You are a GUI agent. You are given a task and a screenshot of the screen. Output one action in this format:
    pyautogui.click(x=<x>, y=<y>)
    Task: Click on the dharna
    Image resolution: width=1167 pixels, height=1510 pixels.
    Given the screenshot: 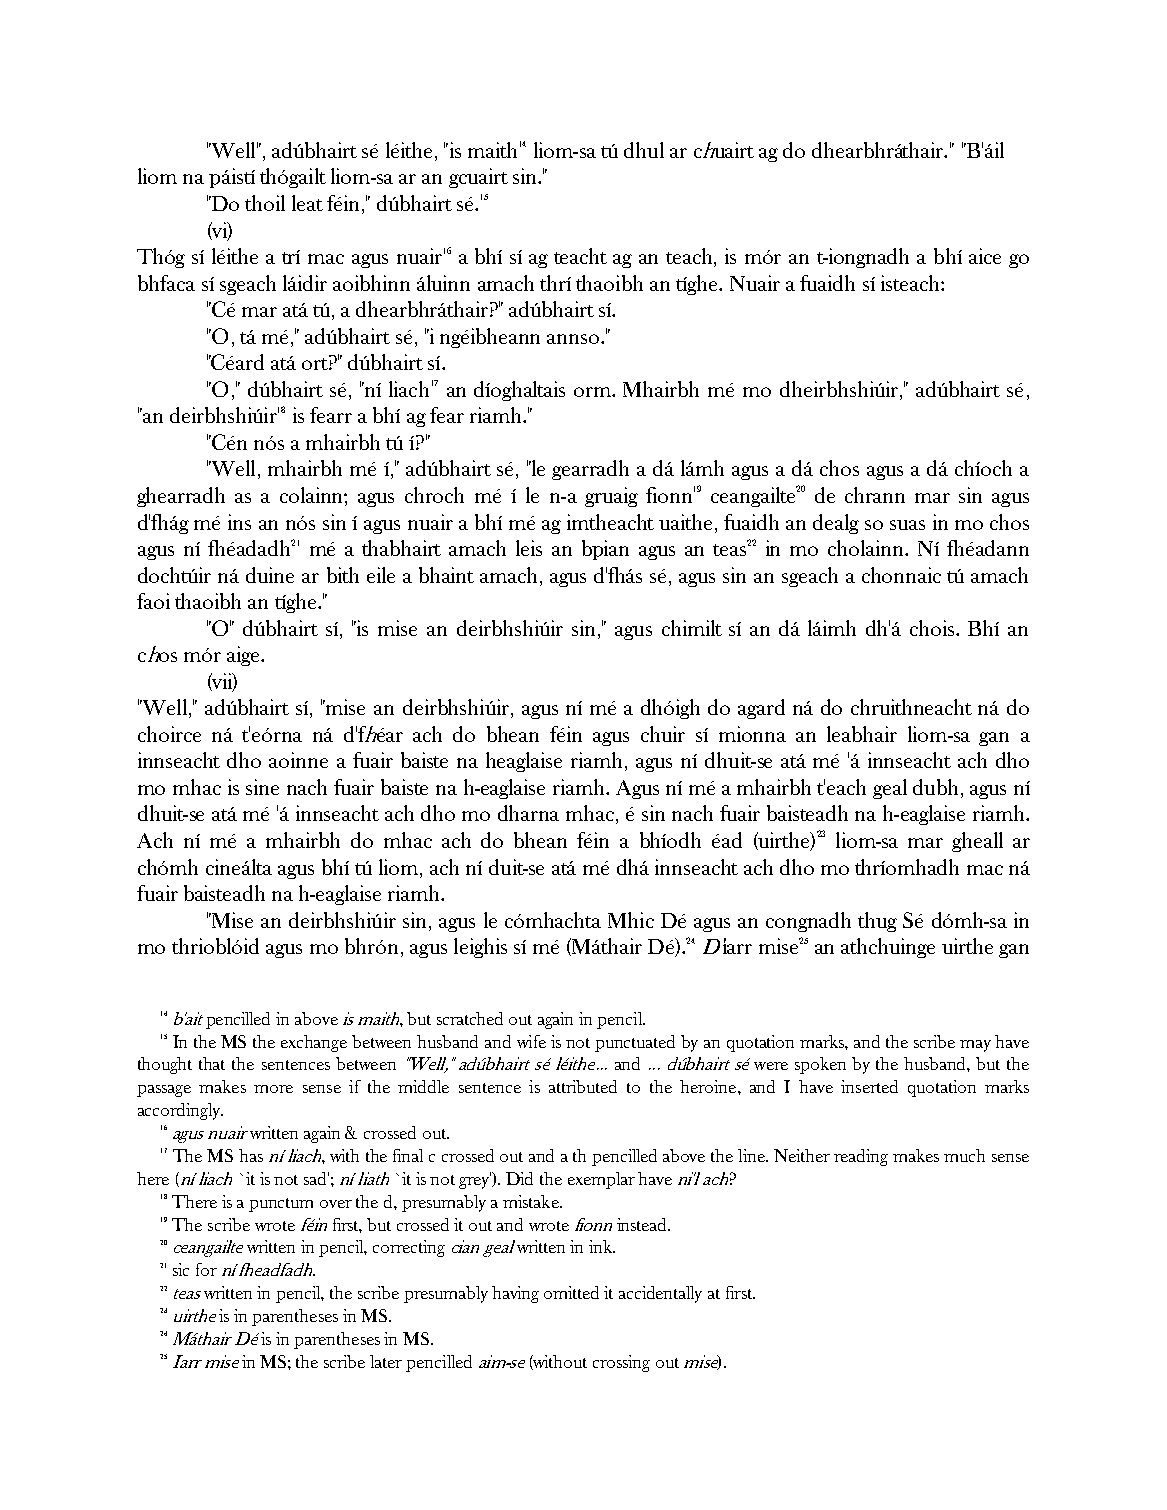 What is the action you would take?
    pyautogui.click(x=528, y=813)
